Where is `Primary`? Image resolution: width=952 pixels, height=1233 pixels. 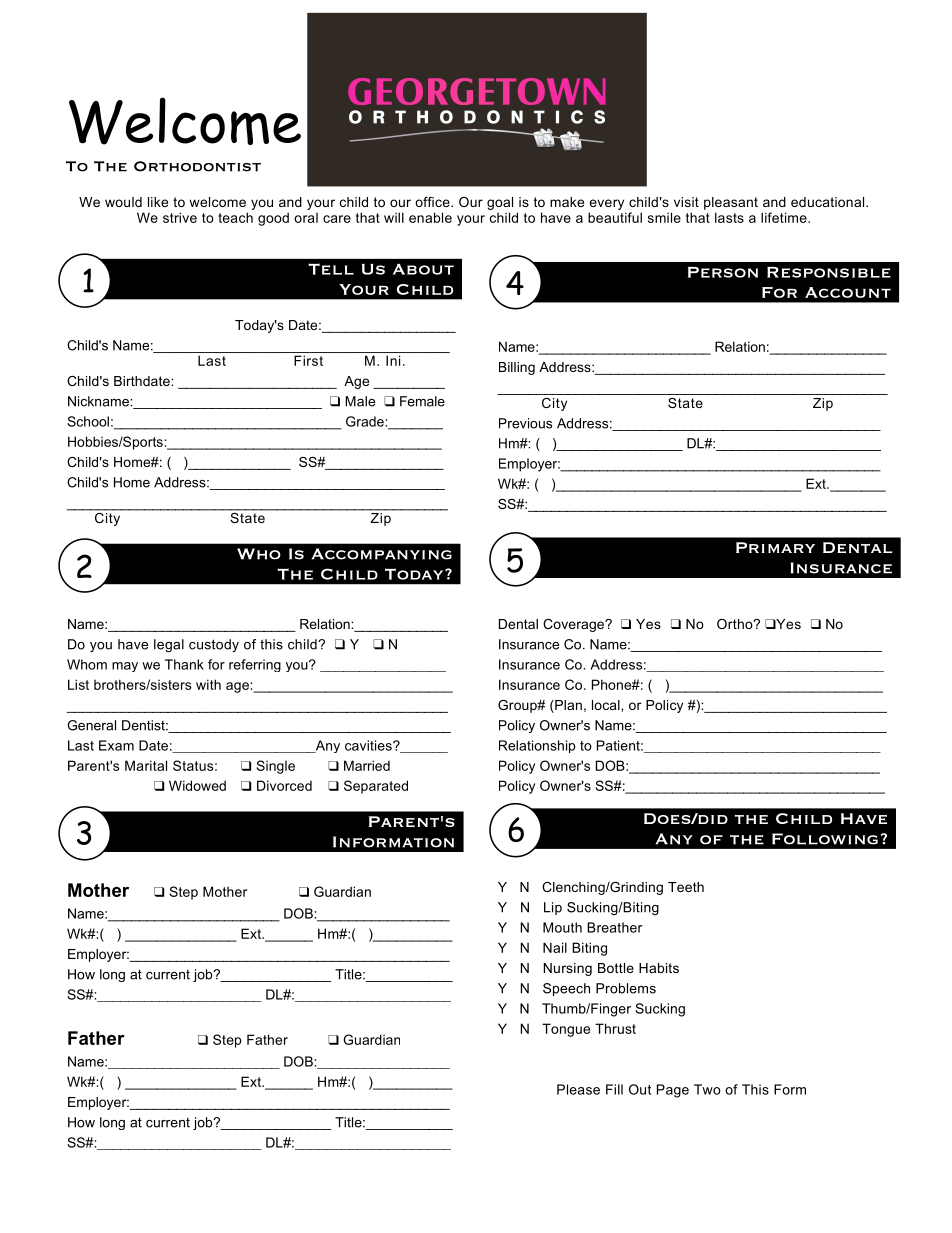 Primary is located at coordinates (775, 547).
